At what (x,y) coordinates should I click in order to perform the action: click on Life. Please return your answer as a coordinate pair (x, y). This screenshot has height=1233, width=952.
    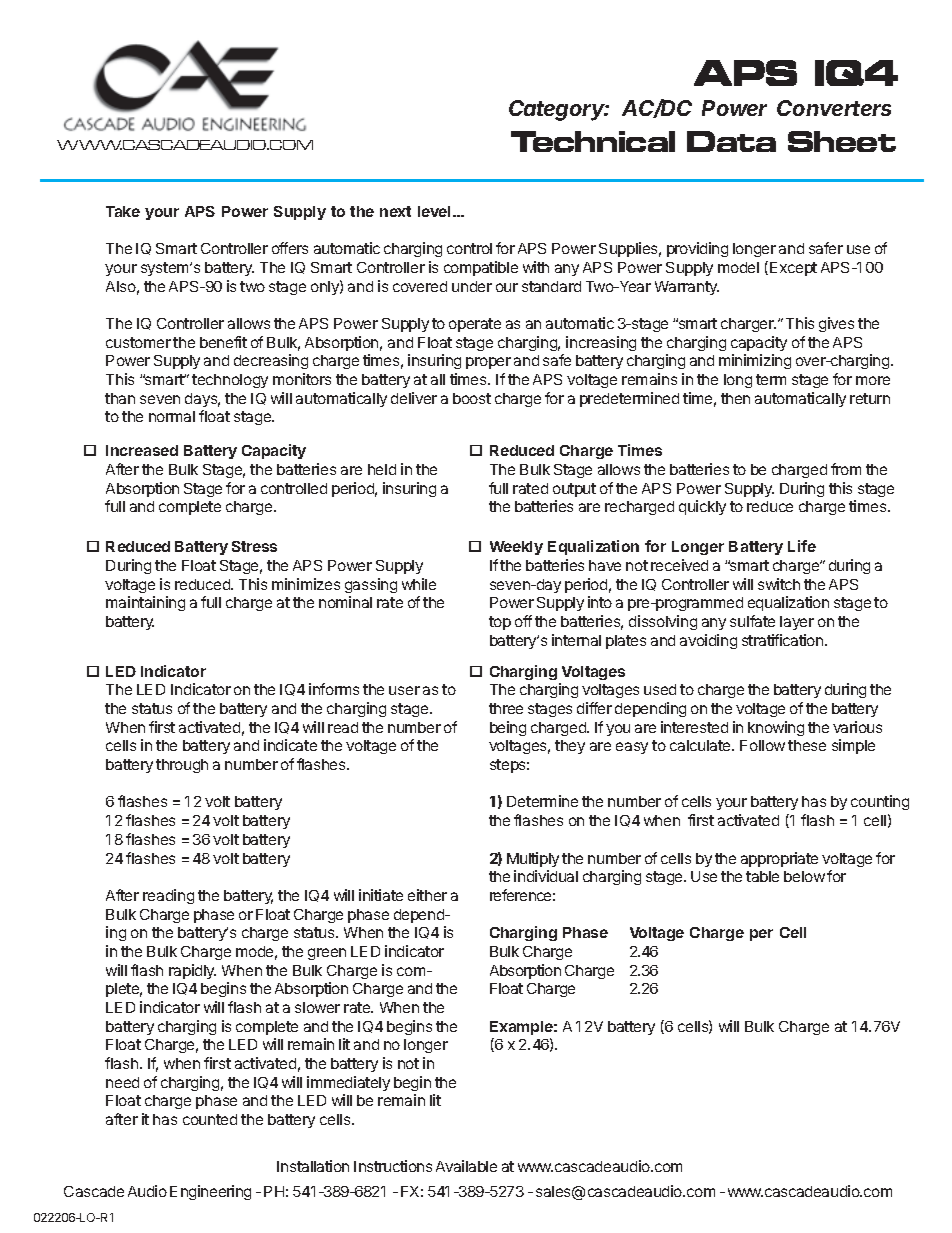
    Looking at the image, I should click on (802, 546).
